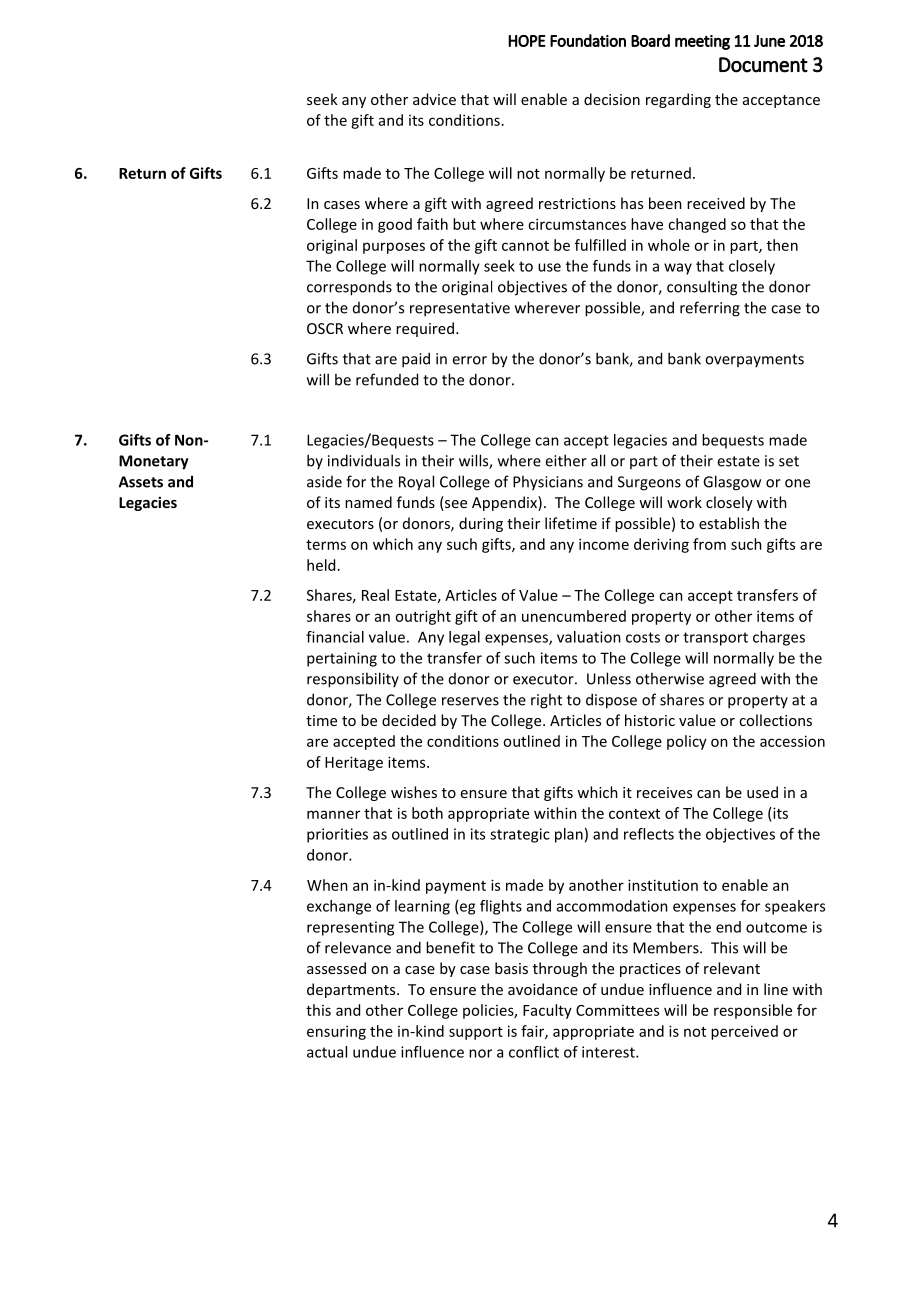  Describe the element at coordinates (336, 1032) in the screenshot. I see `ensuring` at that location.
